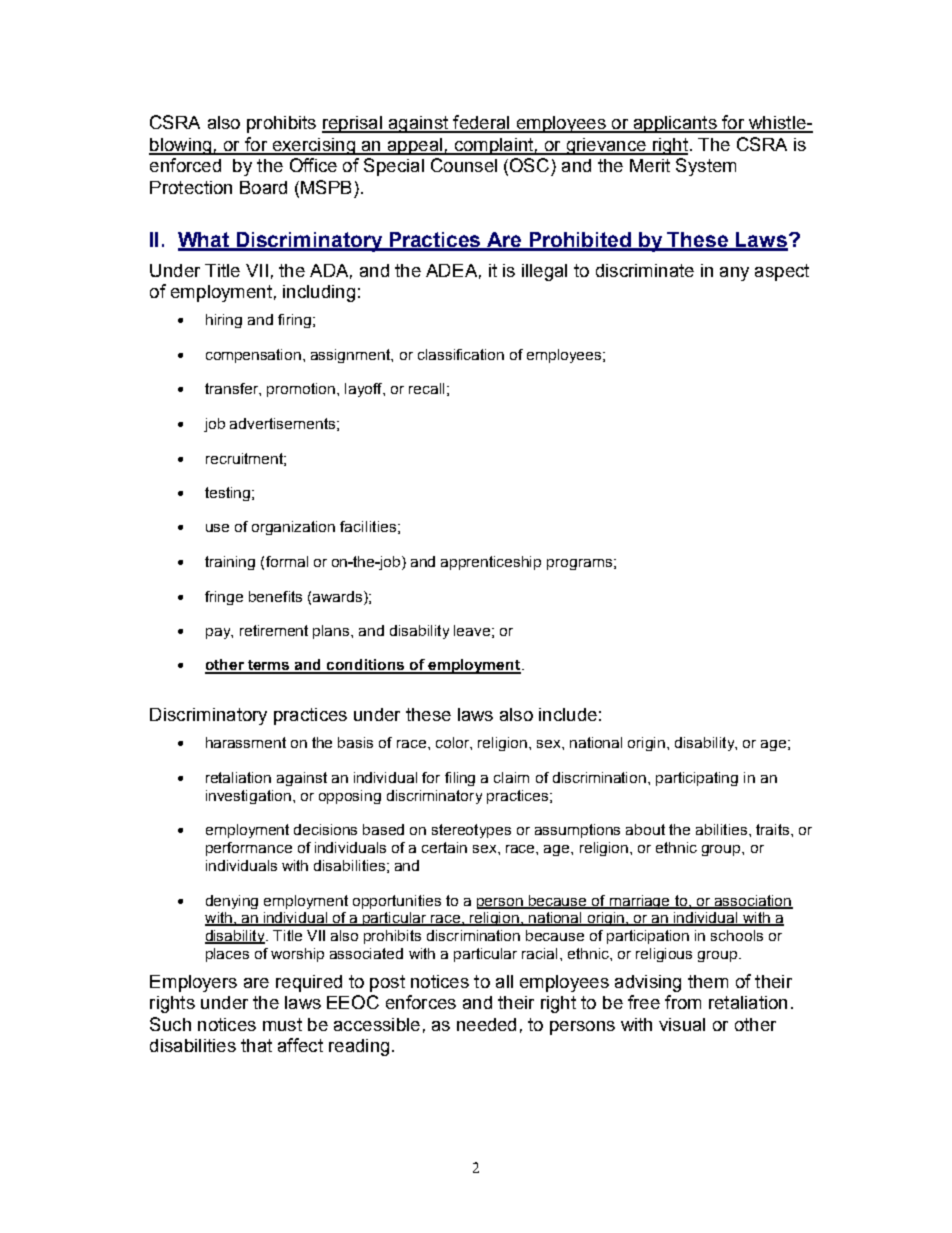 This screenshot has height=1233, width=952. Describe the element at coordinates (263, 187) in the screenshot. I see `Board` at that location.
